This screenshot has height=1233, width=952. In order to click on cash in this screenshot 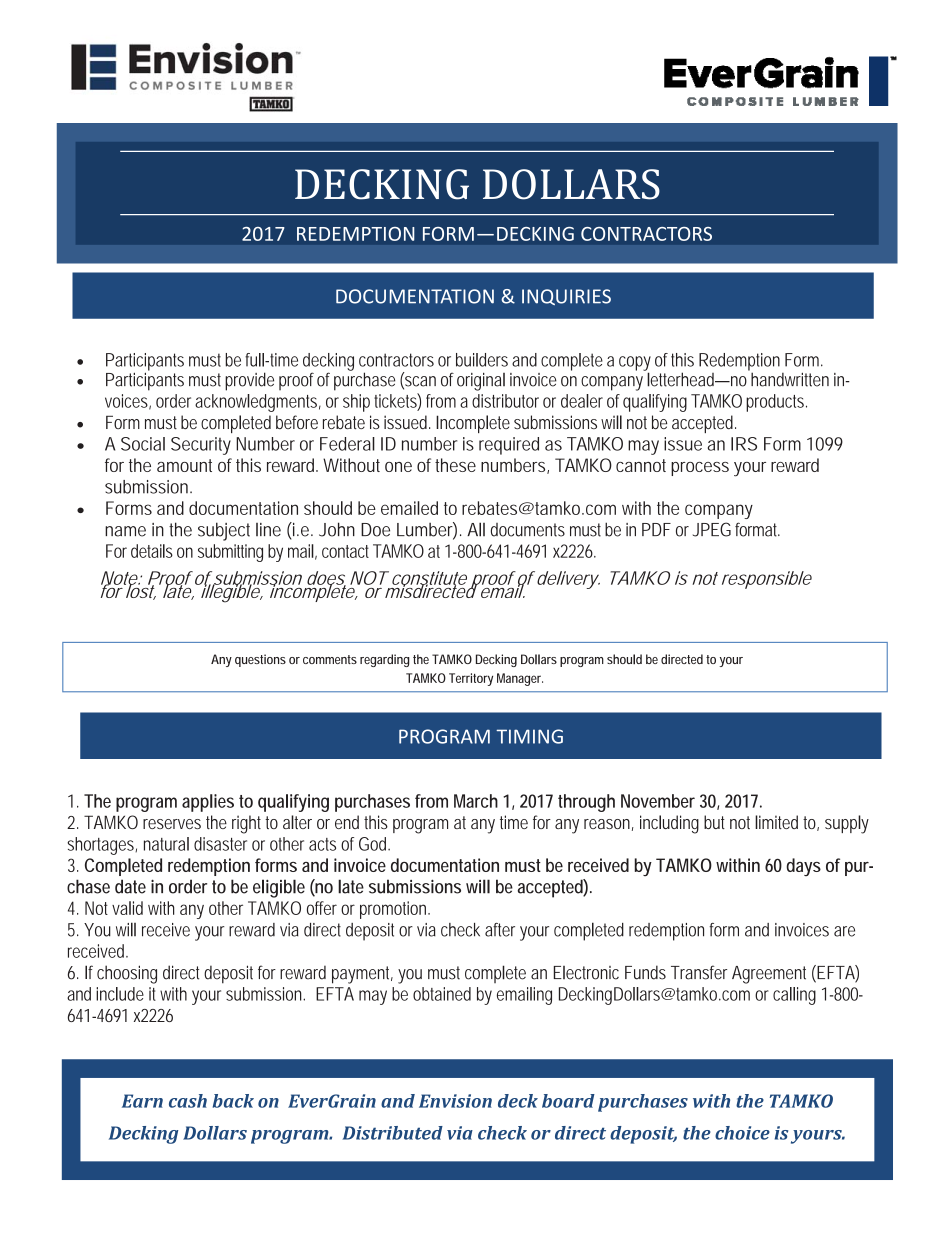, I will do `click(188, 1101)`.
